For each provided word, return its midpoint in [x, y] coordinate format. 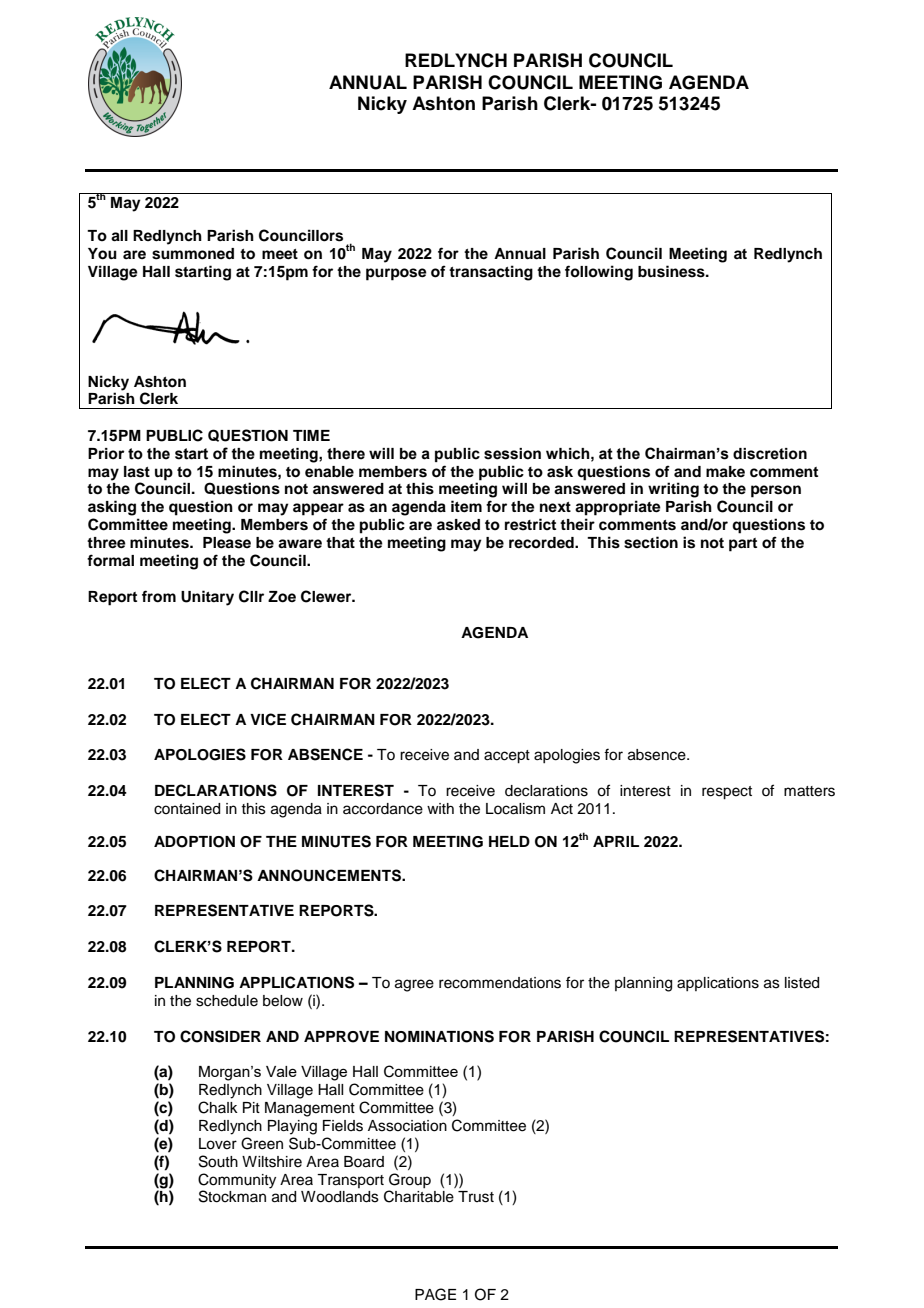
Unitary [207, 598]
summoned [193, 254]
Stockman [232, 1196]
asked [458, 525]
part [743, 545]
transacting [491, 273]
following [599, 273]
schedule [227, 1001]
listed [802, 983]
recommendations [500, 983]
